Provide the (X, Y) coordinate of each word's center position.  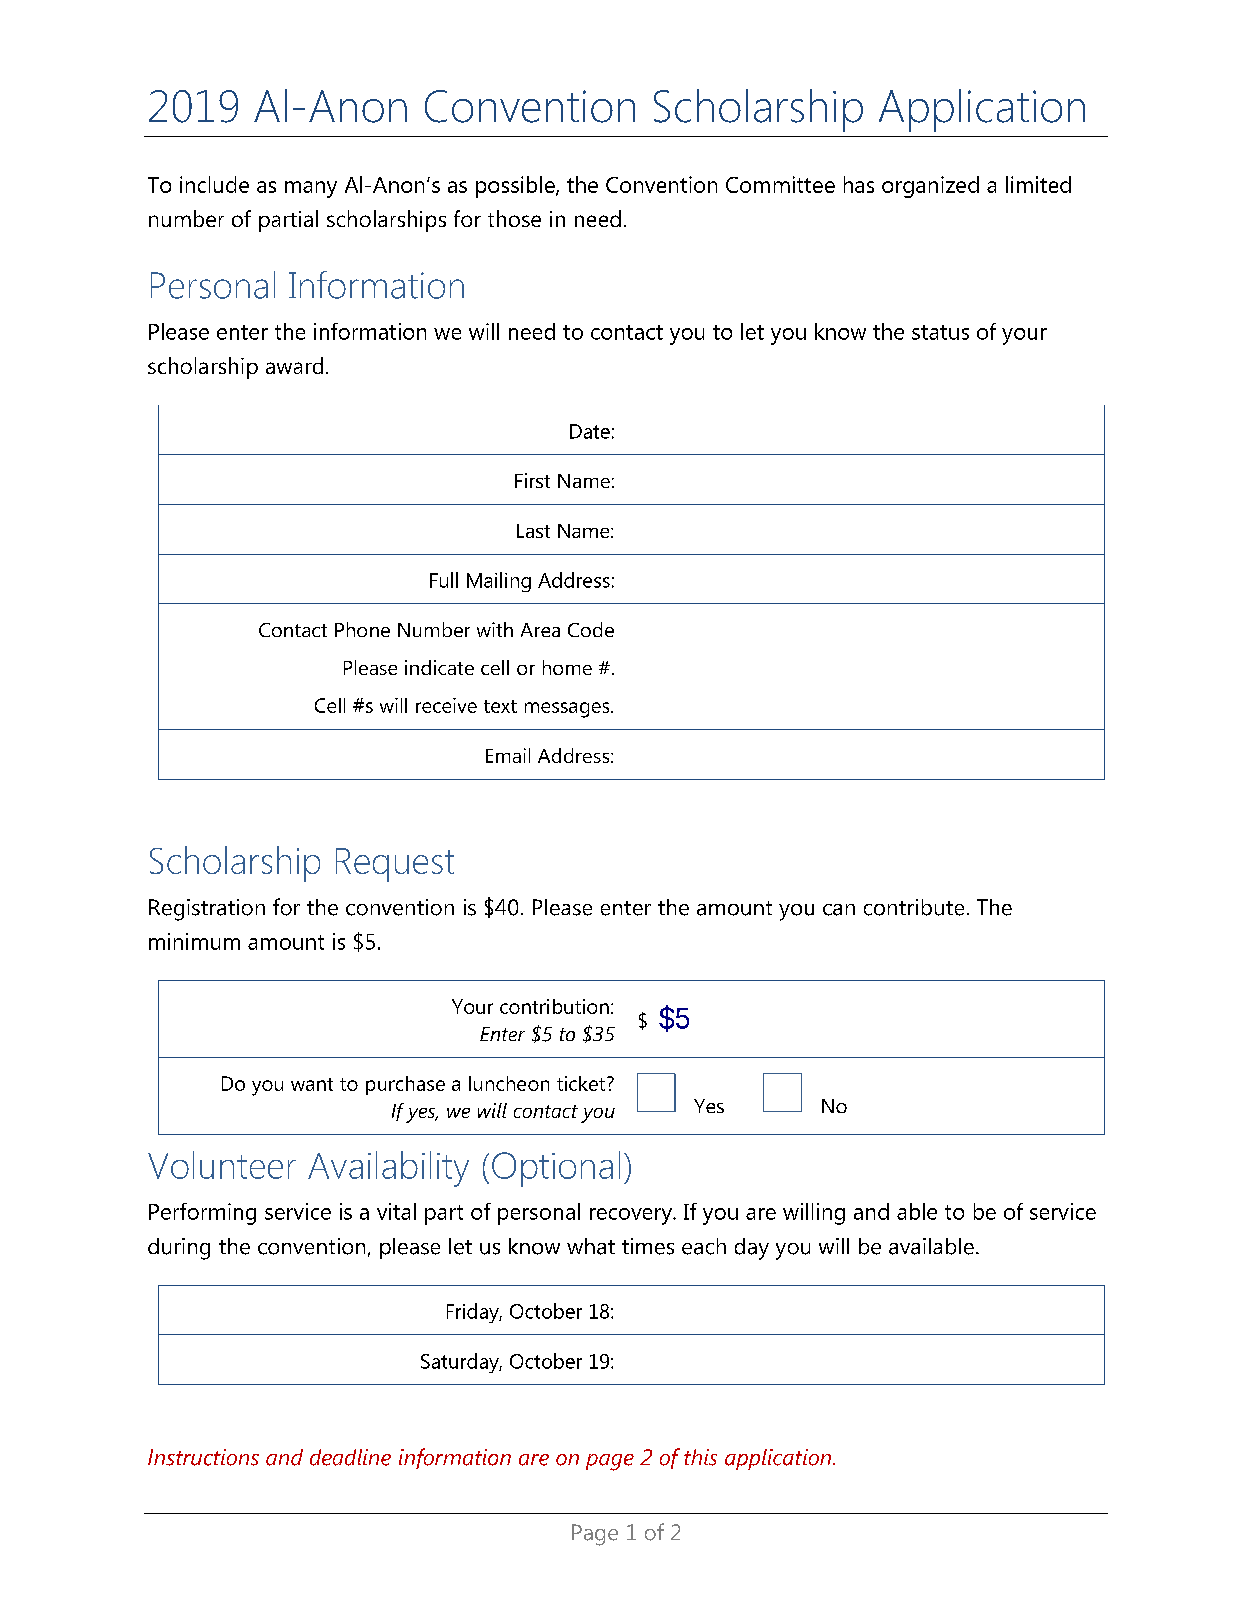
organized (930, 187)
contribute (914, 907)
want (312, 1084)
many (311, 189)
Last (533, 531)
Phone (362, 629)
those (514, 218)
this (700, 1457)
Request (395, 865)
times (648, 1246)
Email (508, 755)
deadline (350, 1457)
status (940, 332)
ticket (581, 1083)
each (704, 1246)
